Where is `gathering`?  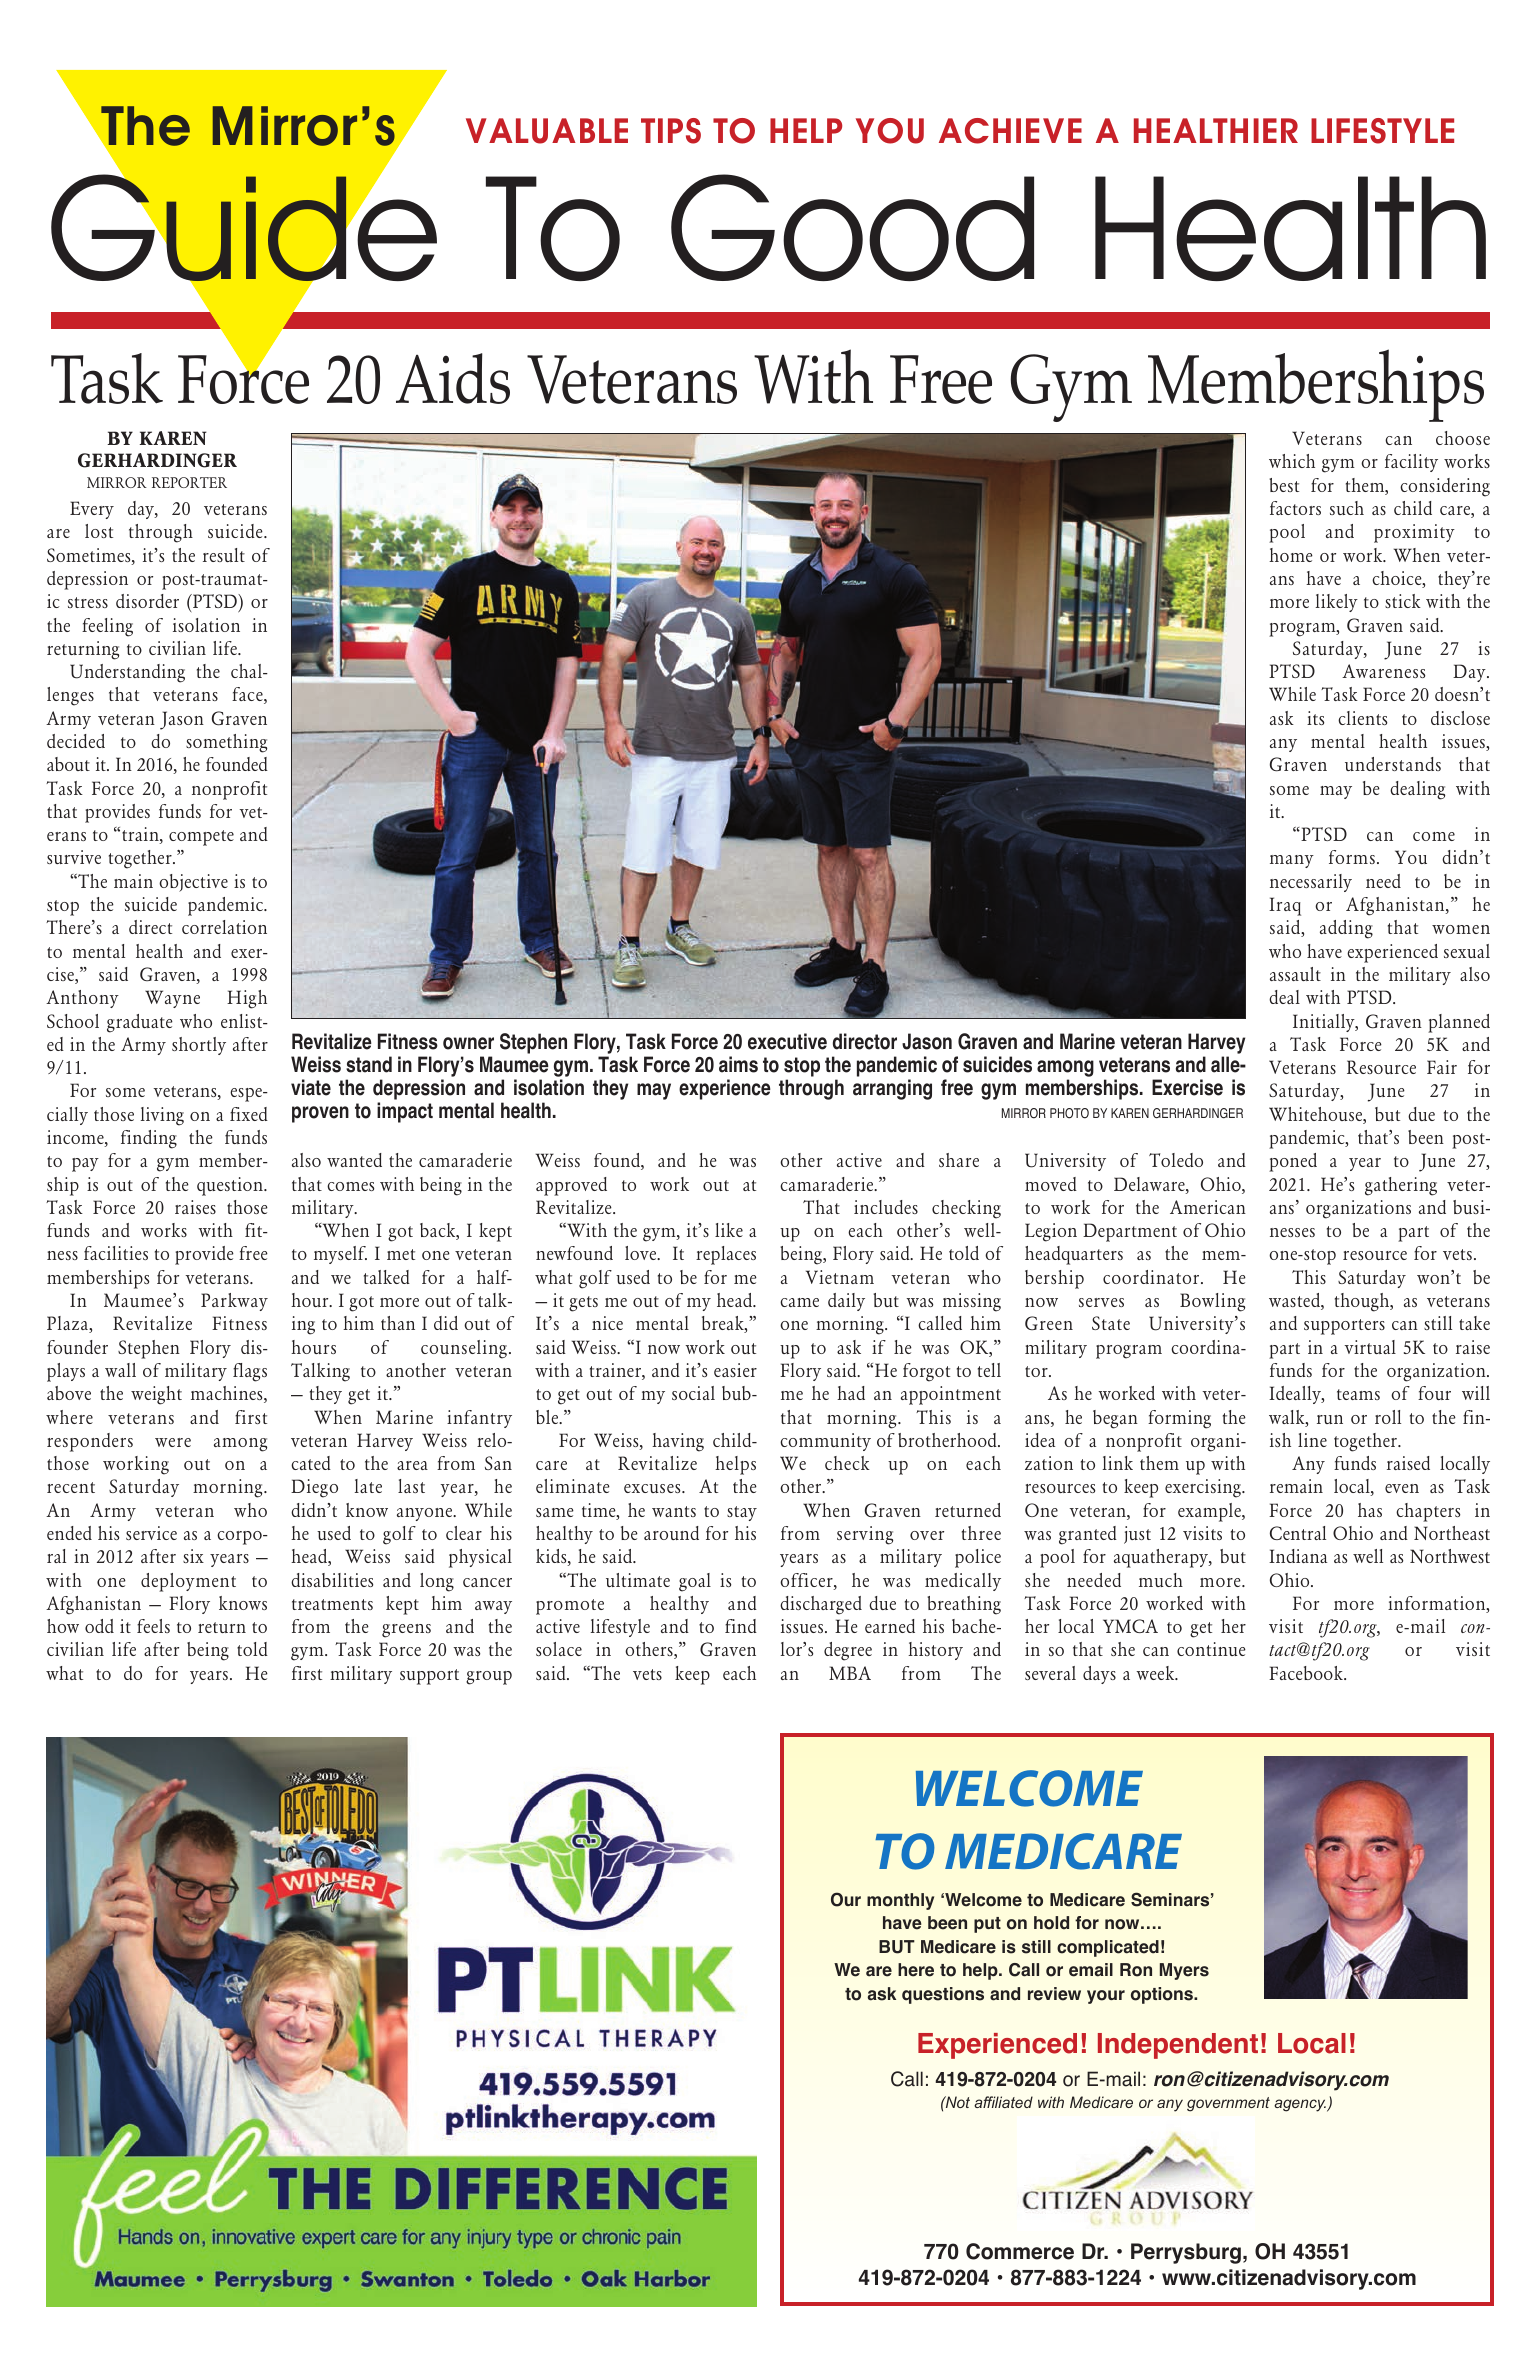 gathering is located at coordinates (1401, 1186).
